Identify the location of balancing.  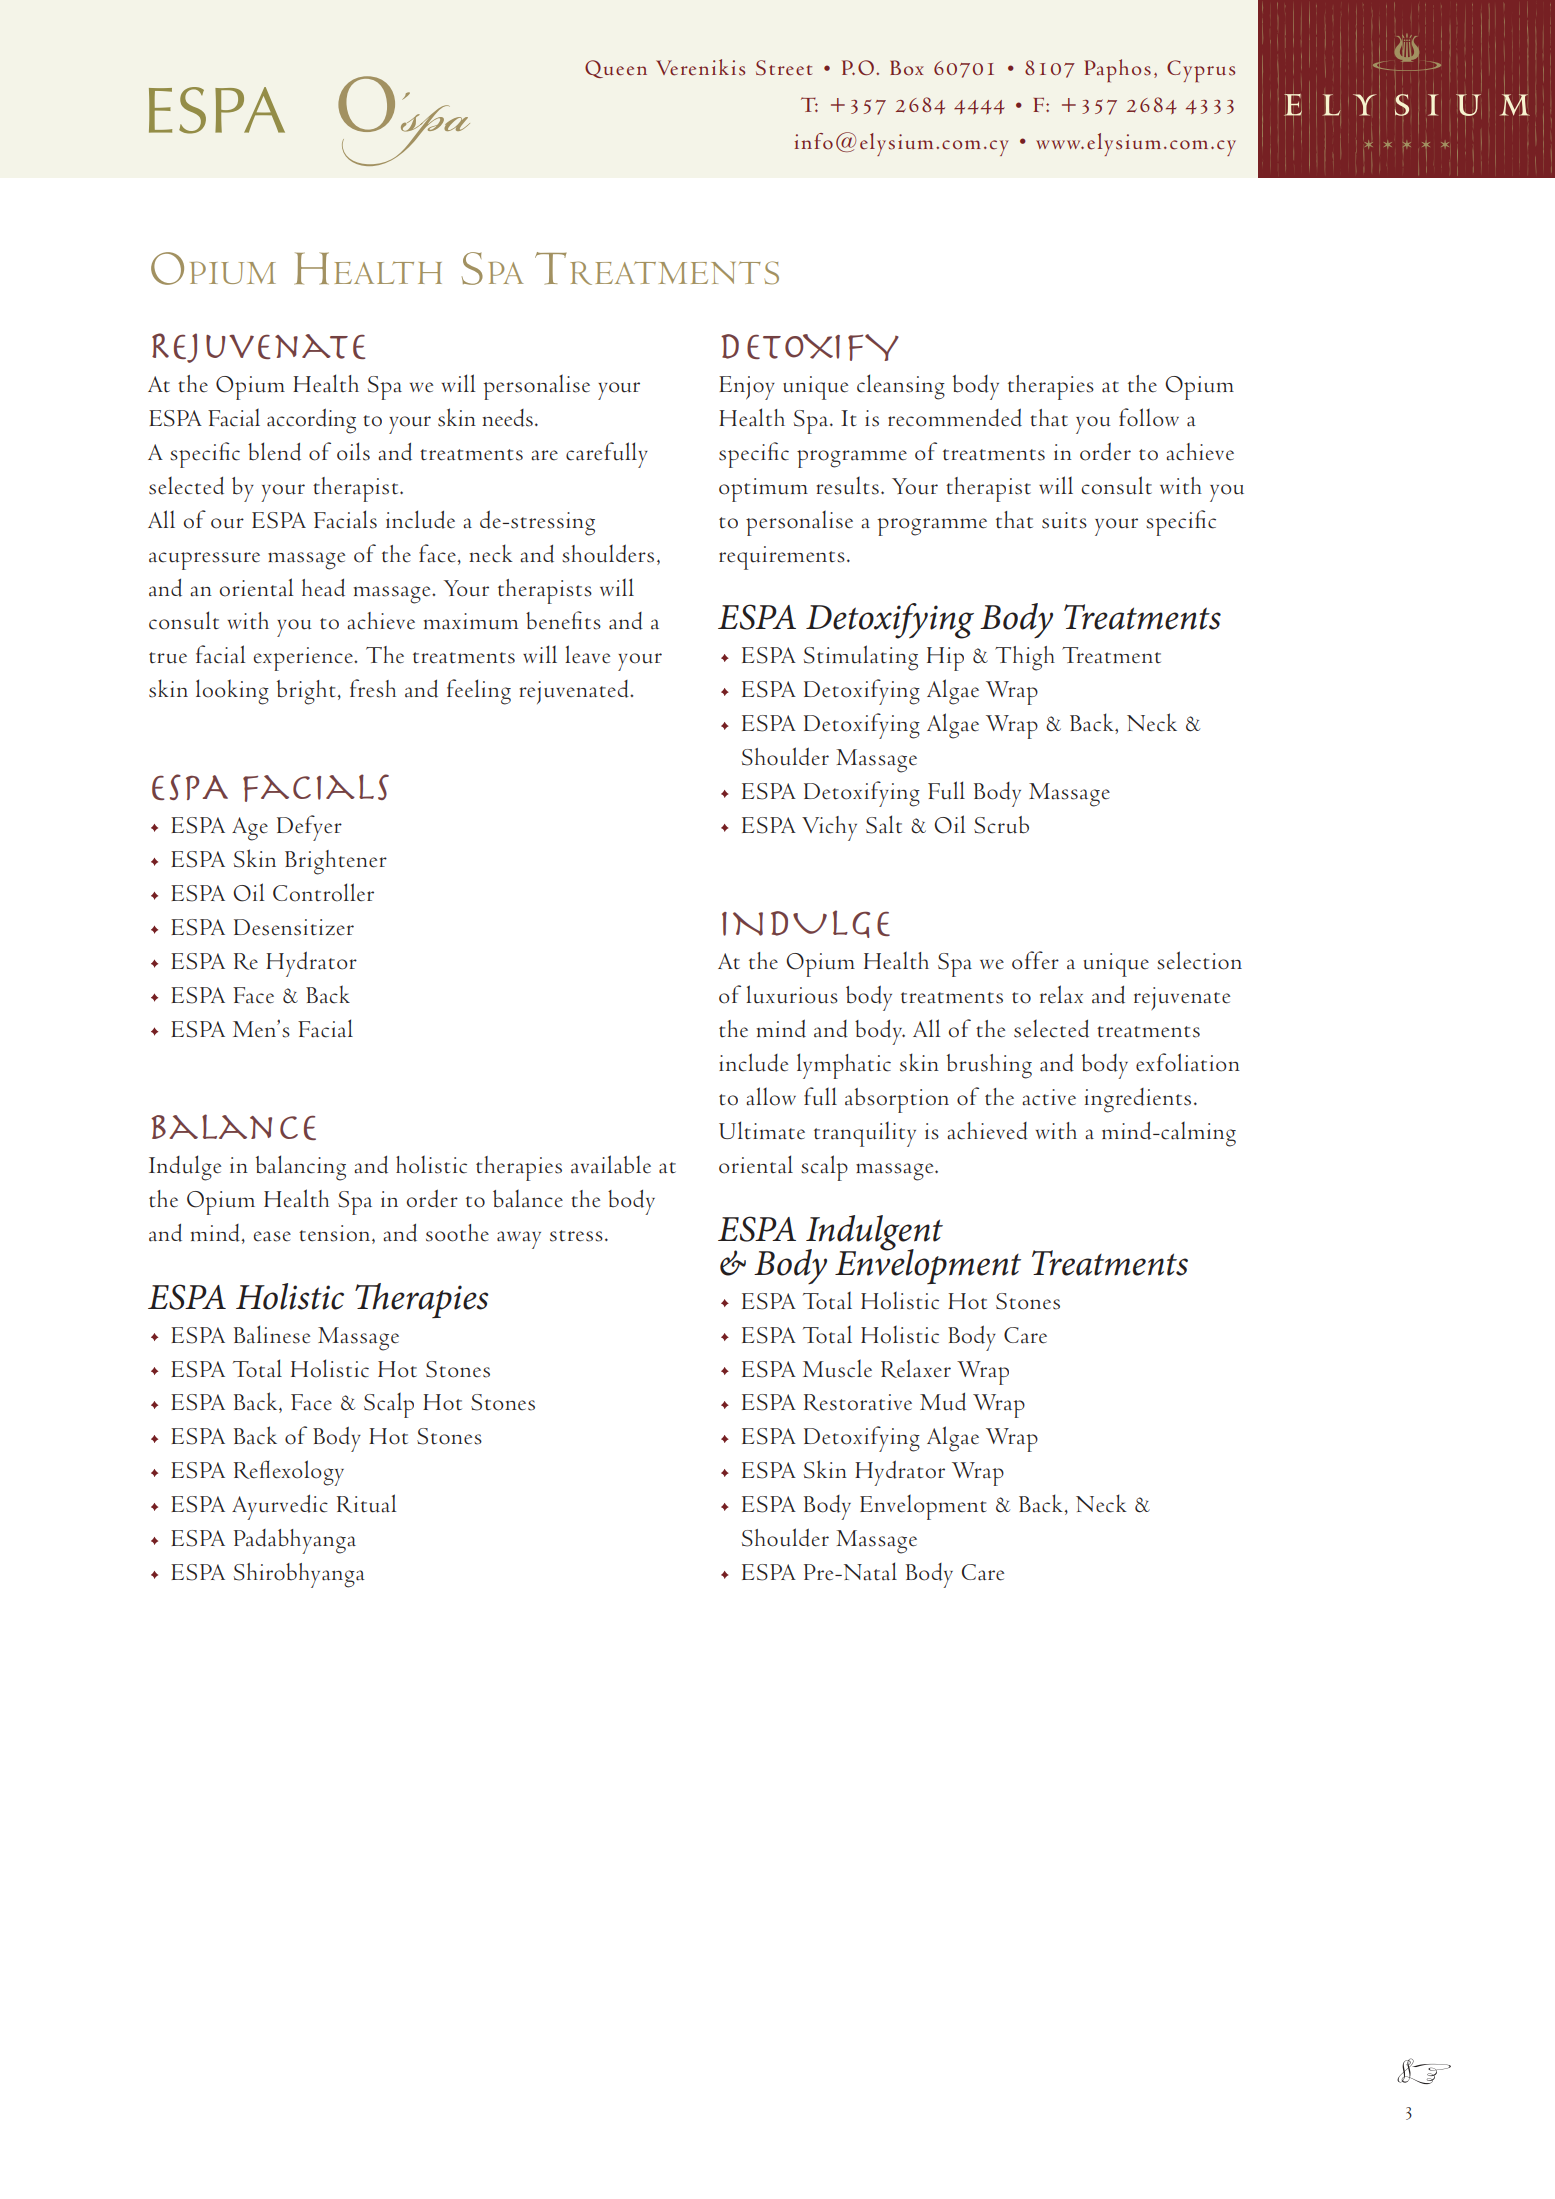
(301, 1168).
